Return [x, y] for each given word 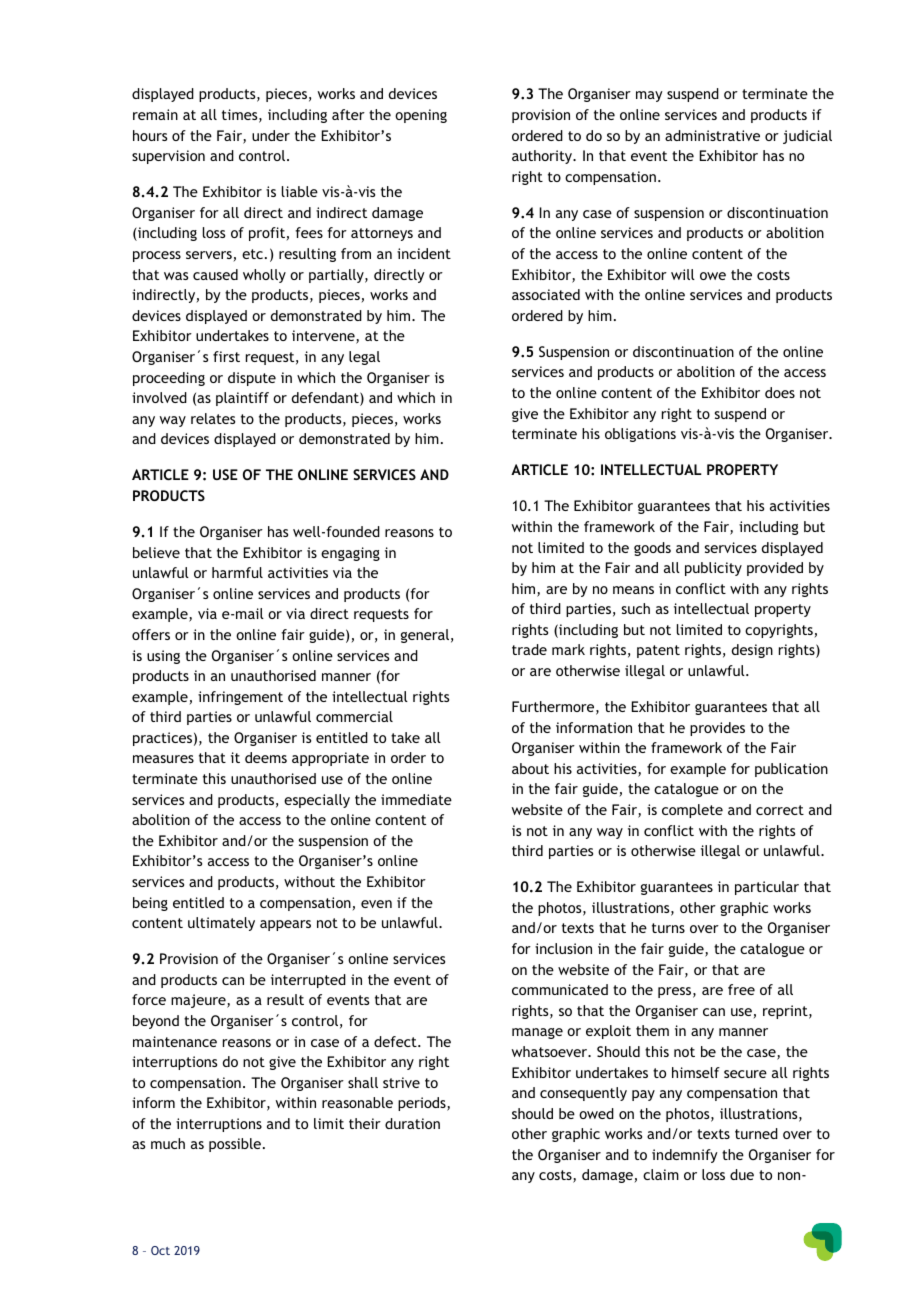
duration [412, 1123]
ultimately [221, 924]
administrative [712, 135]
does [780, 392]
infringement [240, 698]
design [752, 651]
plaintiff [242, 399]
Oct [160, 1250]
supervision [168, 157]
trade [529, 649]
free [741, 989]
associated [546, 294]
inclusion [563, 948]
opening [421, 116]
